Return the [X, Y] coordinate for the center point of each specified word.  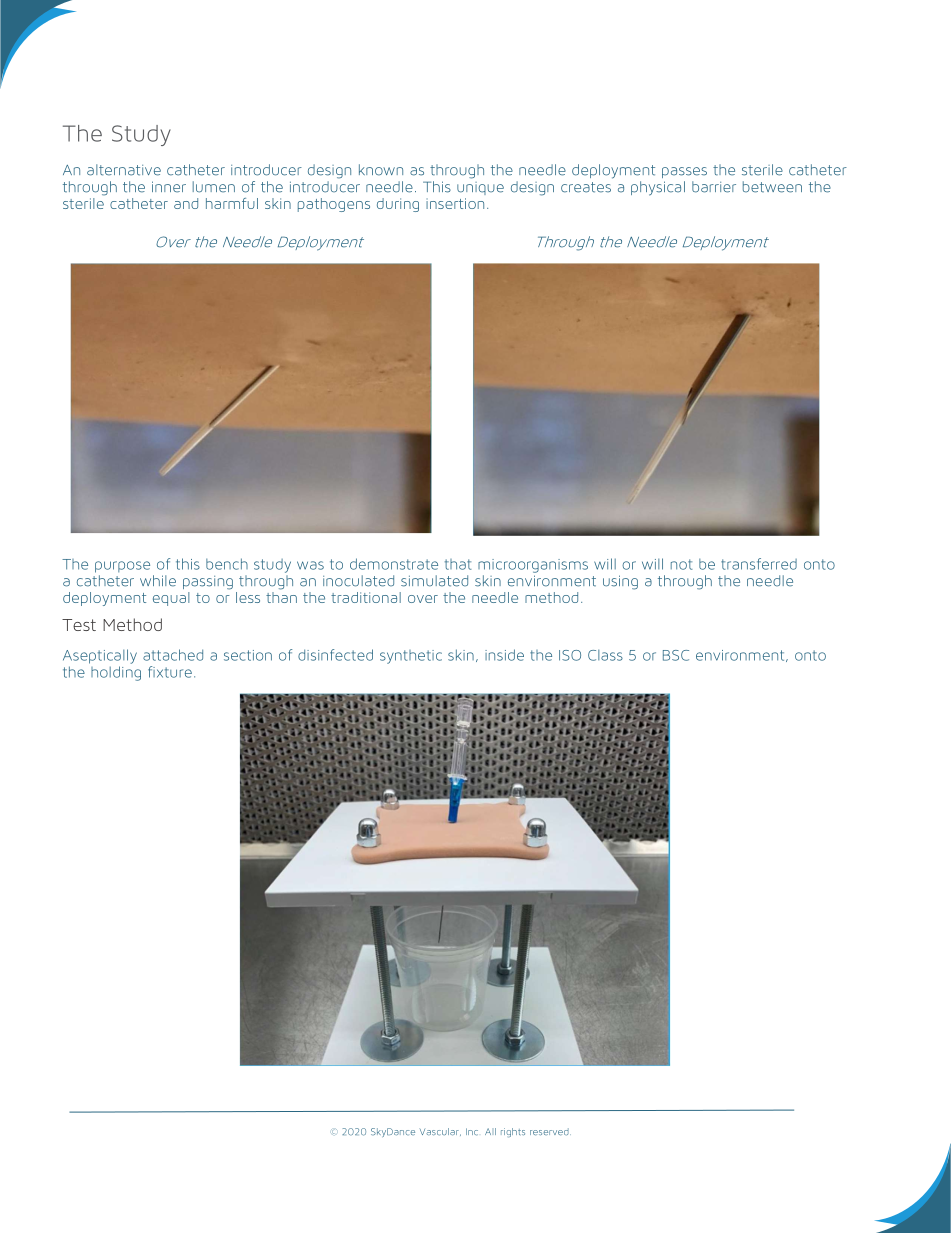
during [398, 205]
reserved [550, 1131]
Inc [472, 1132]
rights [513, 1132]
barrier [714, 187]
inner [169, 187]
